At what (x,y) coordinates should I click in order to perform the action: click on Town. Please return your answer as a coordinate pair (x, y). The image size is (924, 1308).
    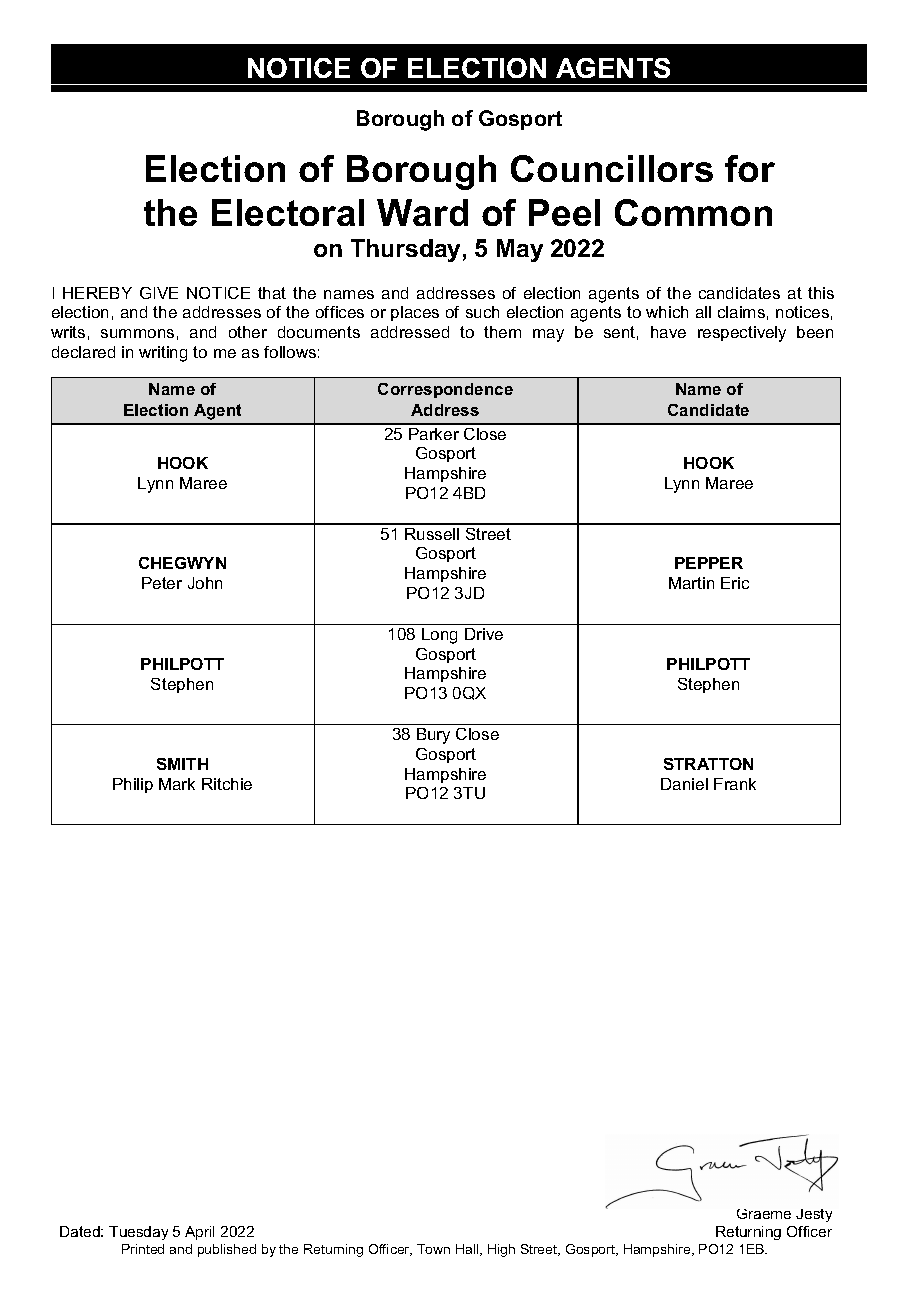
    Looking at the image, I should click on (433, 1249).
